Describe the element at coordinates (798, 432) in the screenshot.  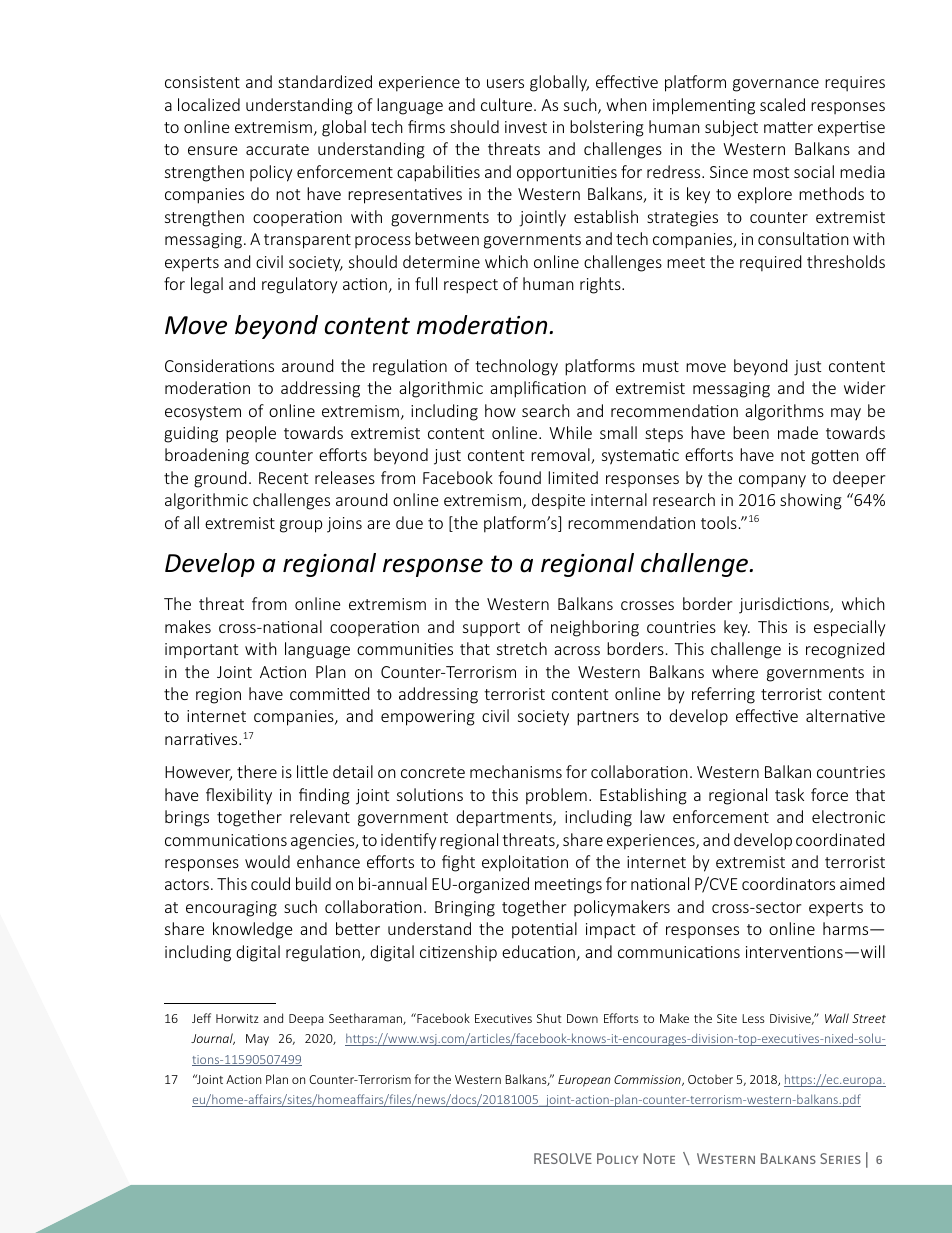
I see `made` at that location.
